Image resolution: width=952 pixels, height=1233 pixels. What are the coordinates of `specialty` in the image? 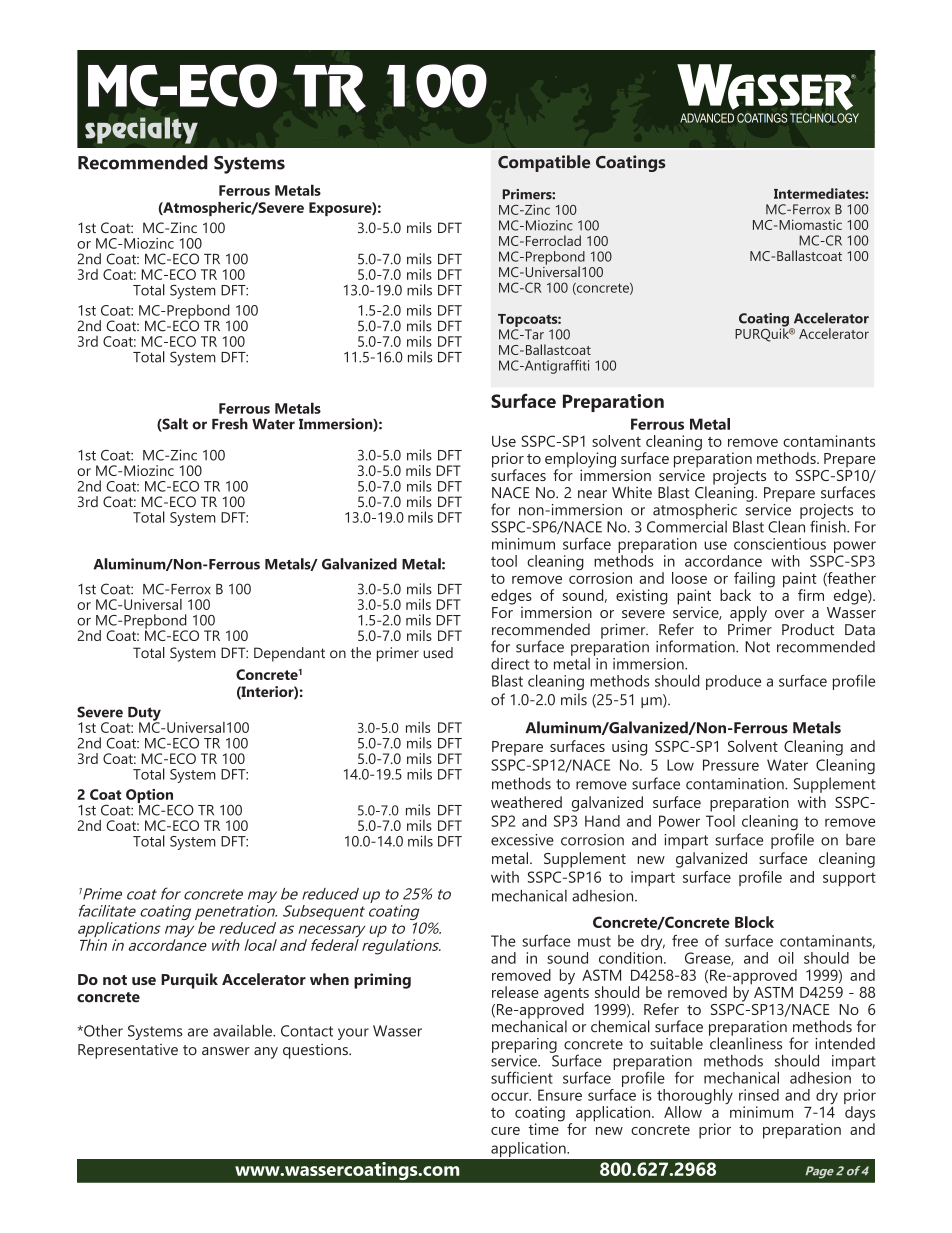 It's located at (141, 130).
